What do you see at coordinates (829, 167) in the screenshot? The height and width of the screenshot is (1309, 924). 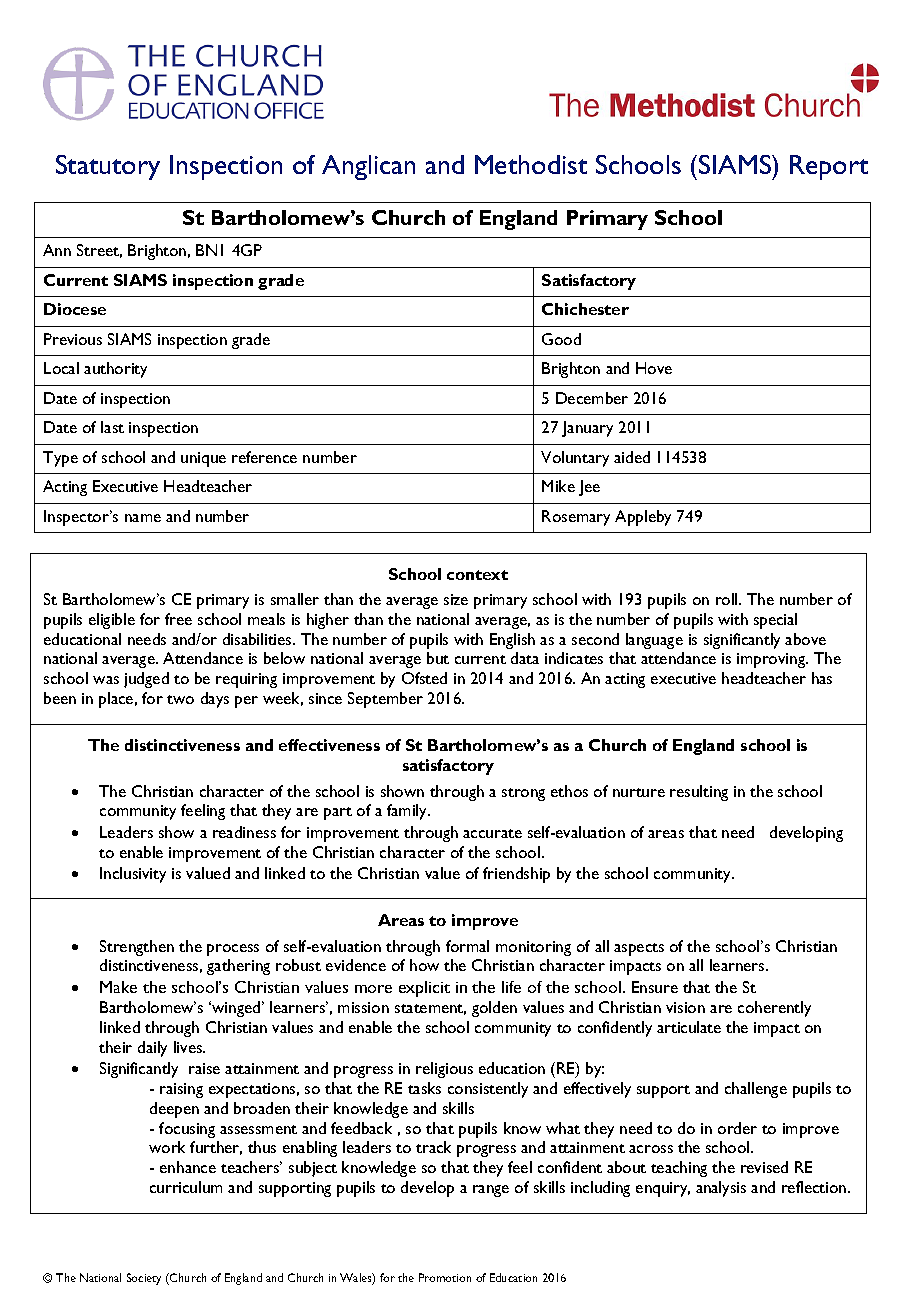 I see `Report` at bounding box center [829, 167].
